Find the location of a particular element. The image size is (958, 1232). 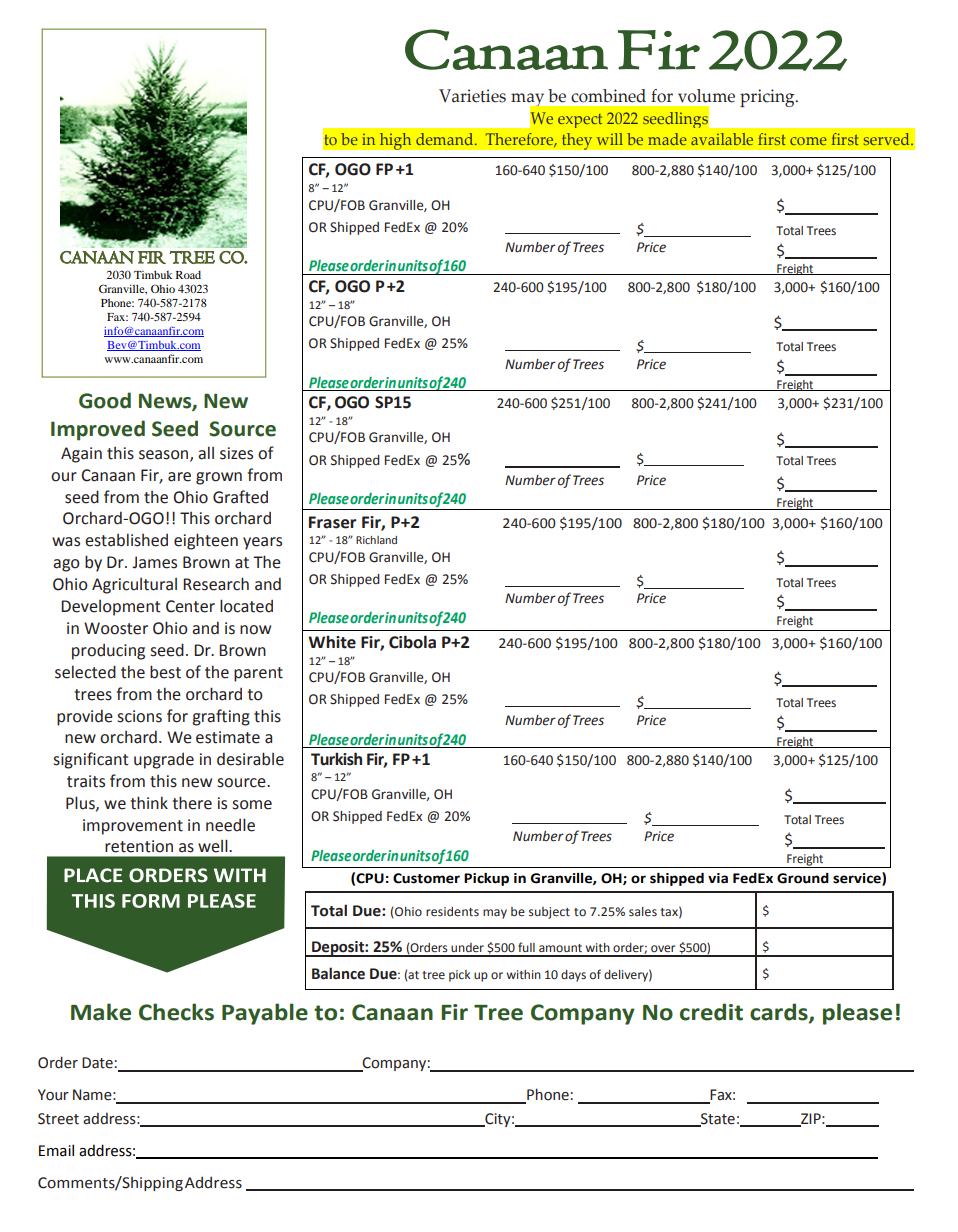

sizes is located at coordinates (236, 453).
